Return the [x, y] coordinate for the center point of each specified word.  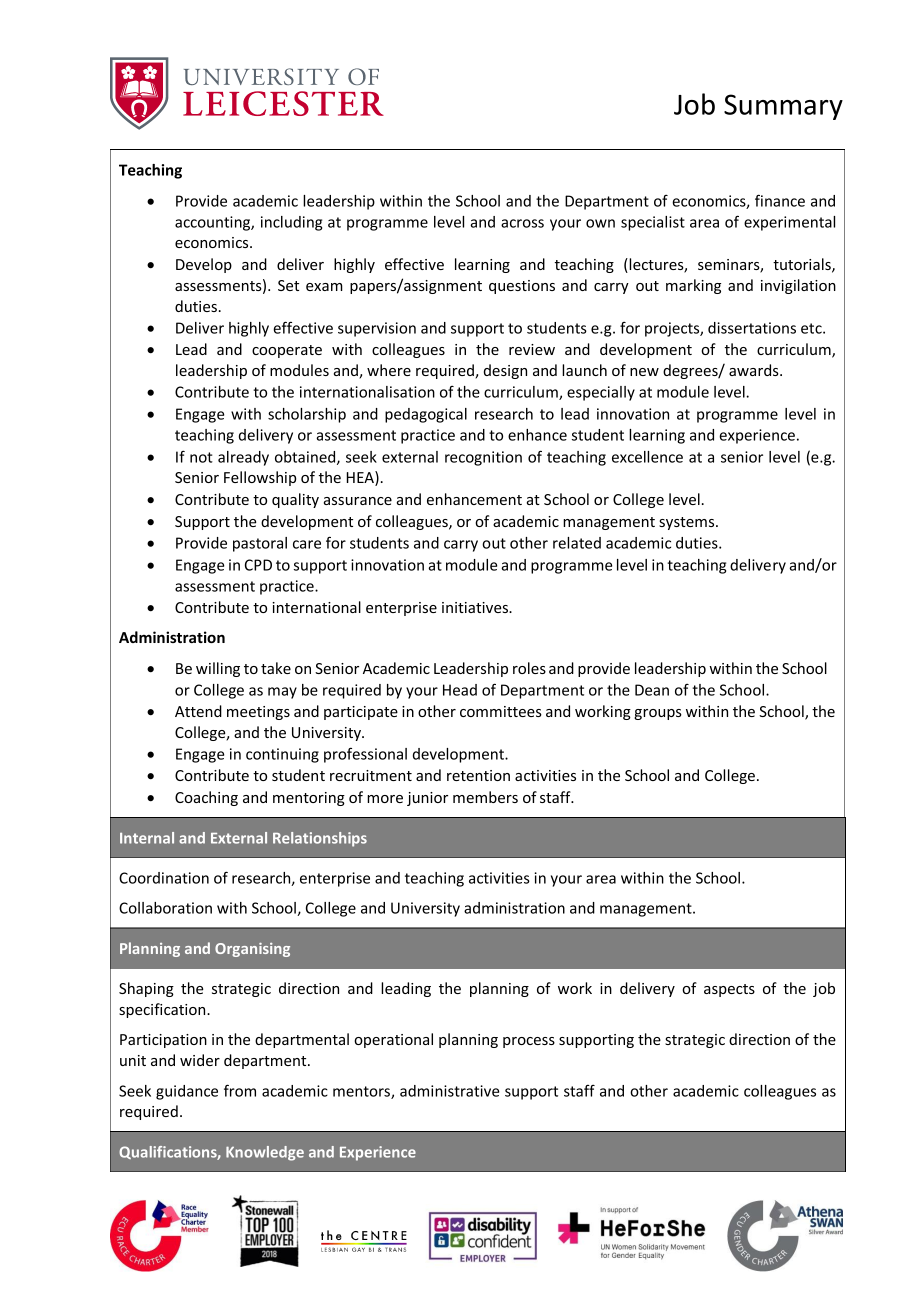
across [522, 223]
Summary [783, 107]
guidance [187, 1092]
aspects [729, 990]
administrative [449, 1091]
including [291, 223]
